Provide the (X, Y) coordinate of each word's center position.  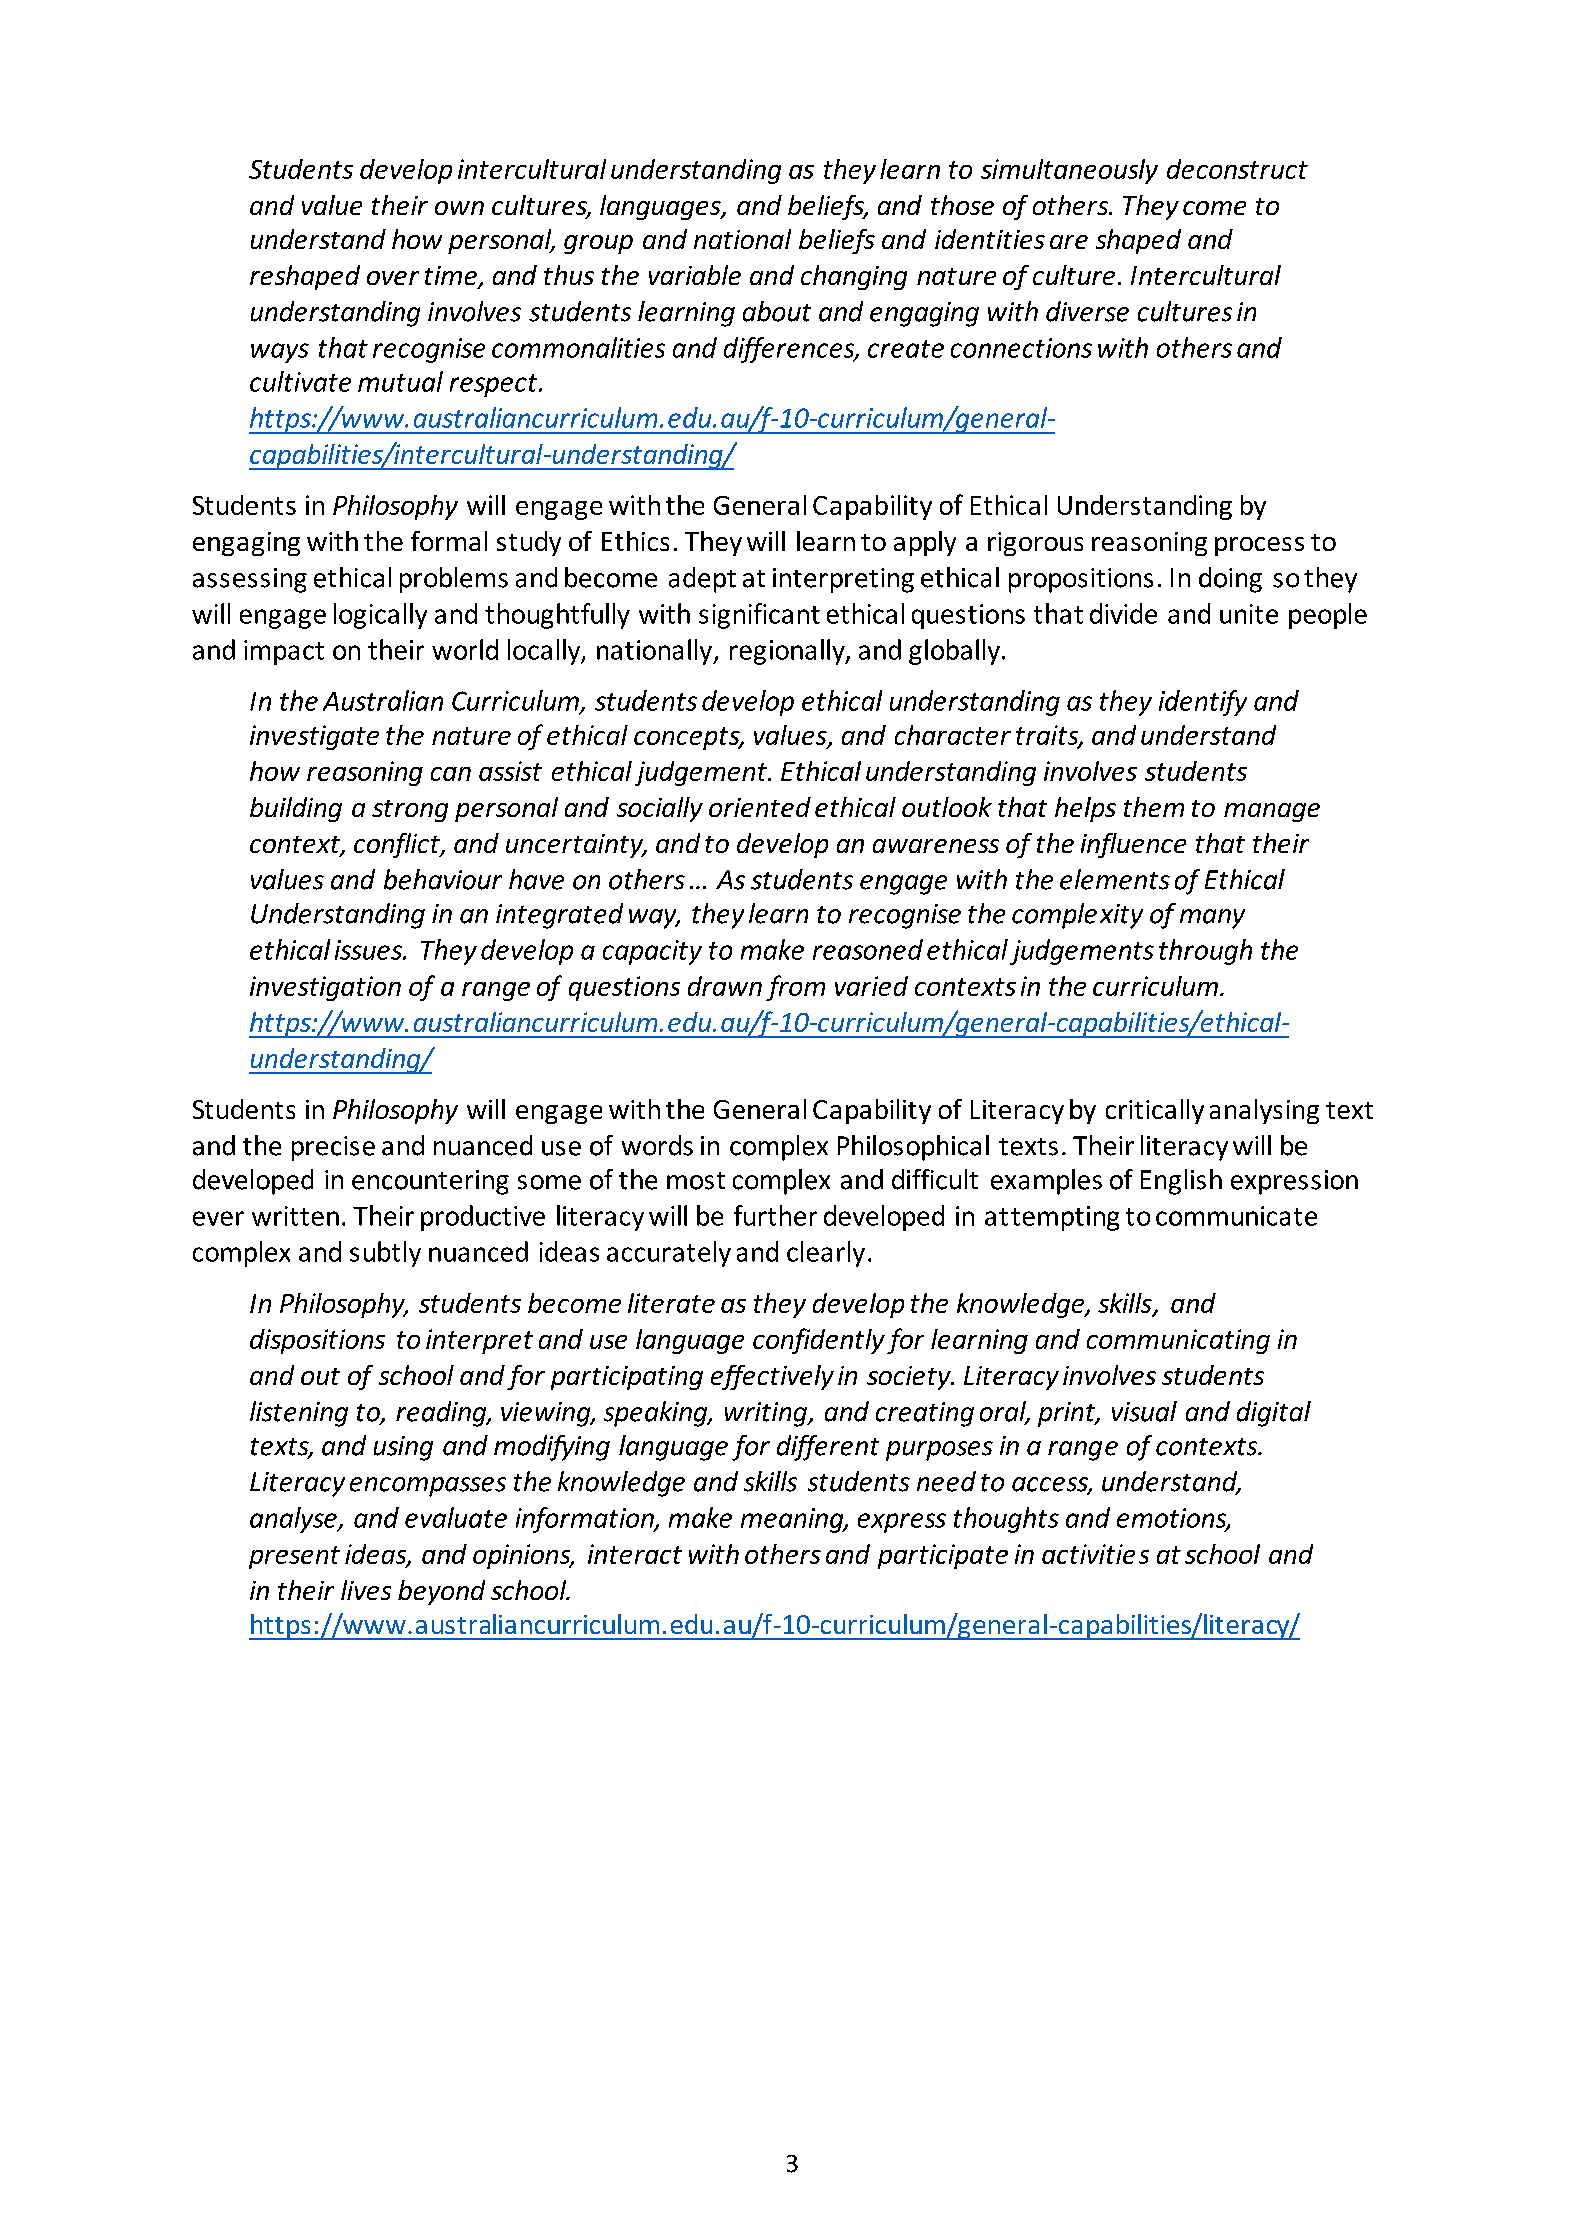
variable (695, 275)
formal (449, 541)
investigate (314, 737)
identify (1203, 703)
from (795, 988)
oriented (760, 807)
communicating (1178, 1341)
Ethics (635, 541)
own (459, 208)
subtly (385, 1254)
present (294, 1557)
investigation (325, 988)
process (1259, 546)
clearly (826, 1254)
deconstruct (1237, 169)
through (1205, 952)
